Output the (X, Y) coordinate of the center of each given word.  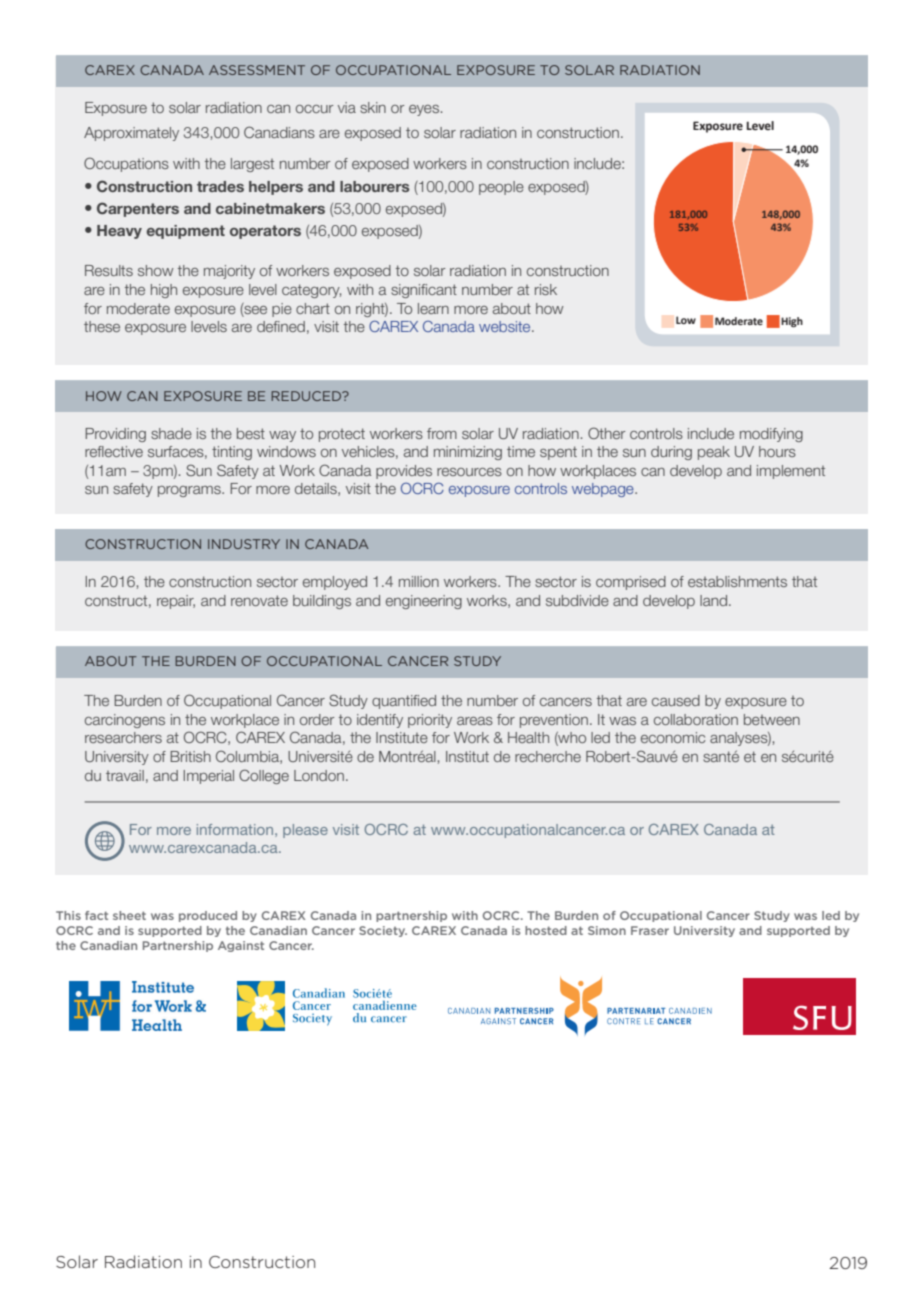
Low (686, 320)
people (501, 188)
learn (433, 308)
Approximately (131, 134)
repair (176, 602)
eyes (424, 110)
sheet (129, 915)
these (102, 326)
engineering (424, 602)
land (715, 600)
